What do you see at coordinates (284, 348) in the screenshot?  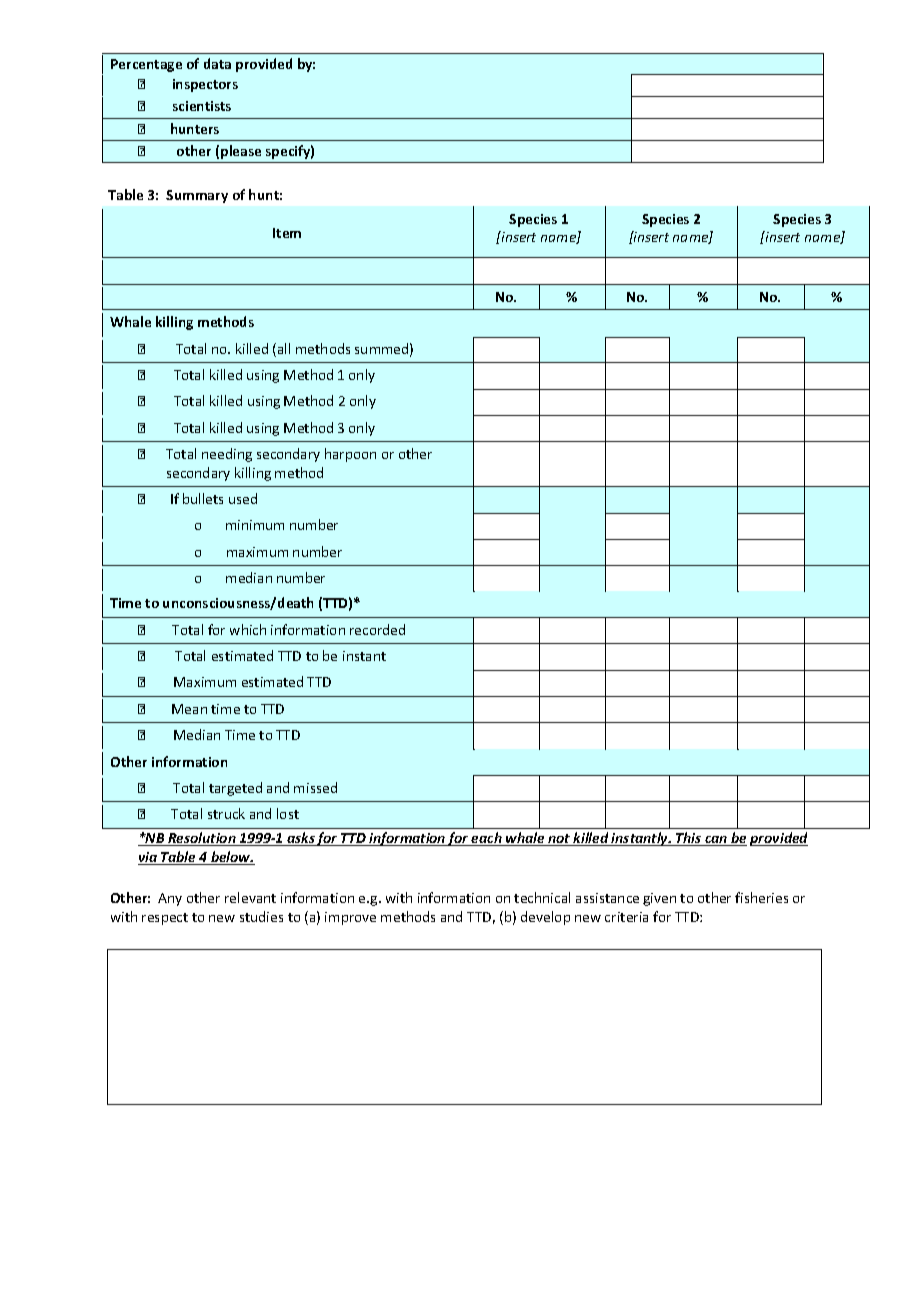 I see `all` at bounding box center [284, 348].
